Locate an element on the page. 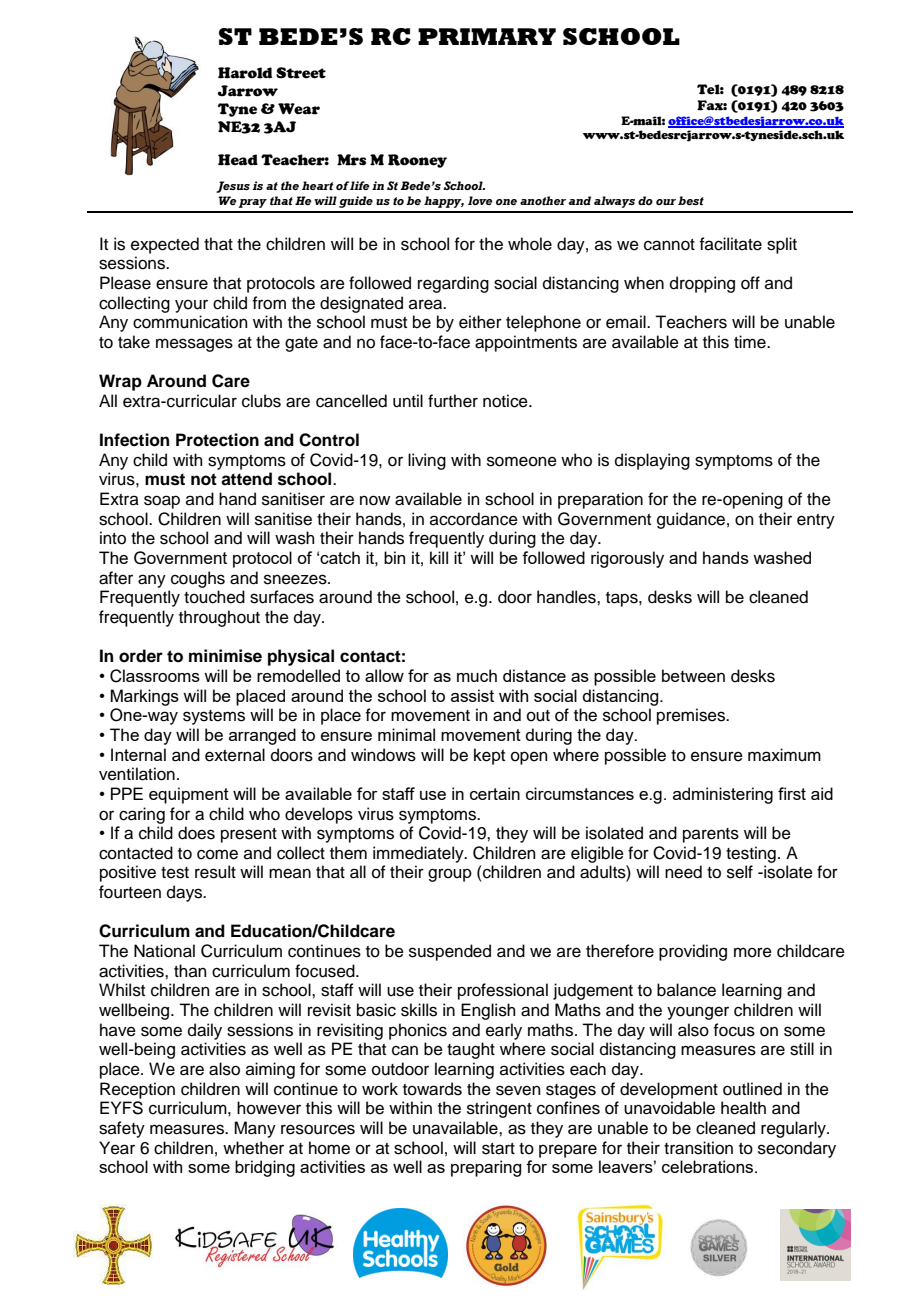 The width and height of the image is (924, 1308). health is located at coordinates (743, 1108).
